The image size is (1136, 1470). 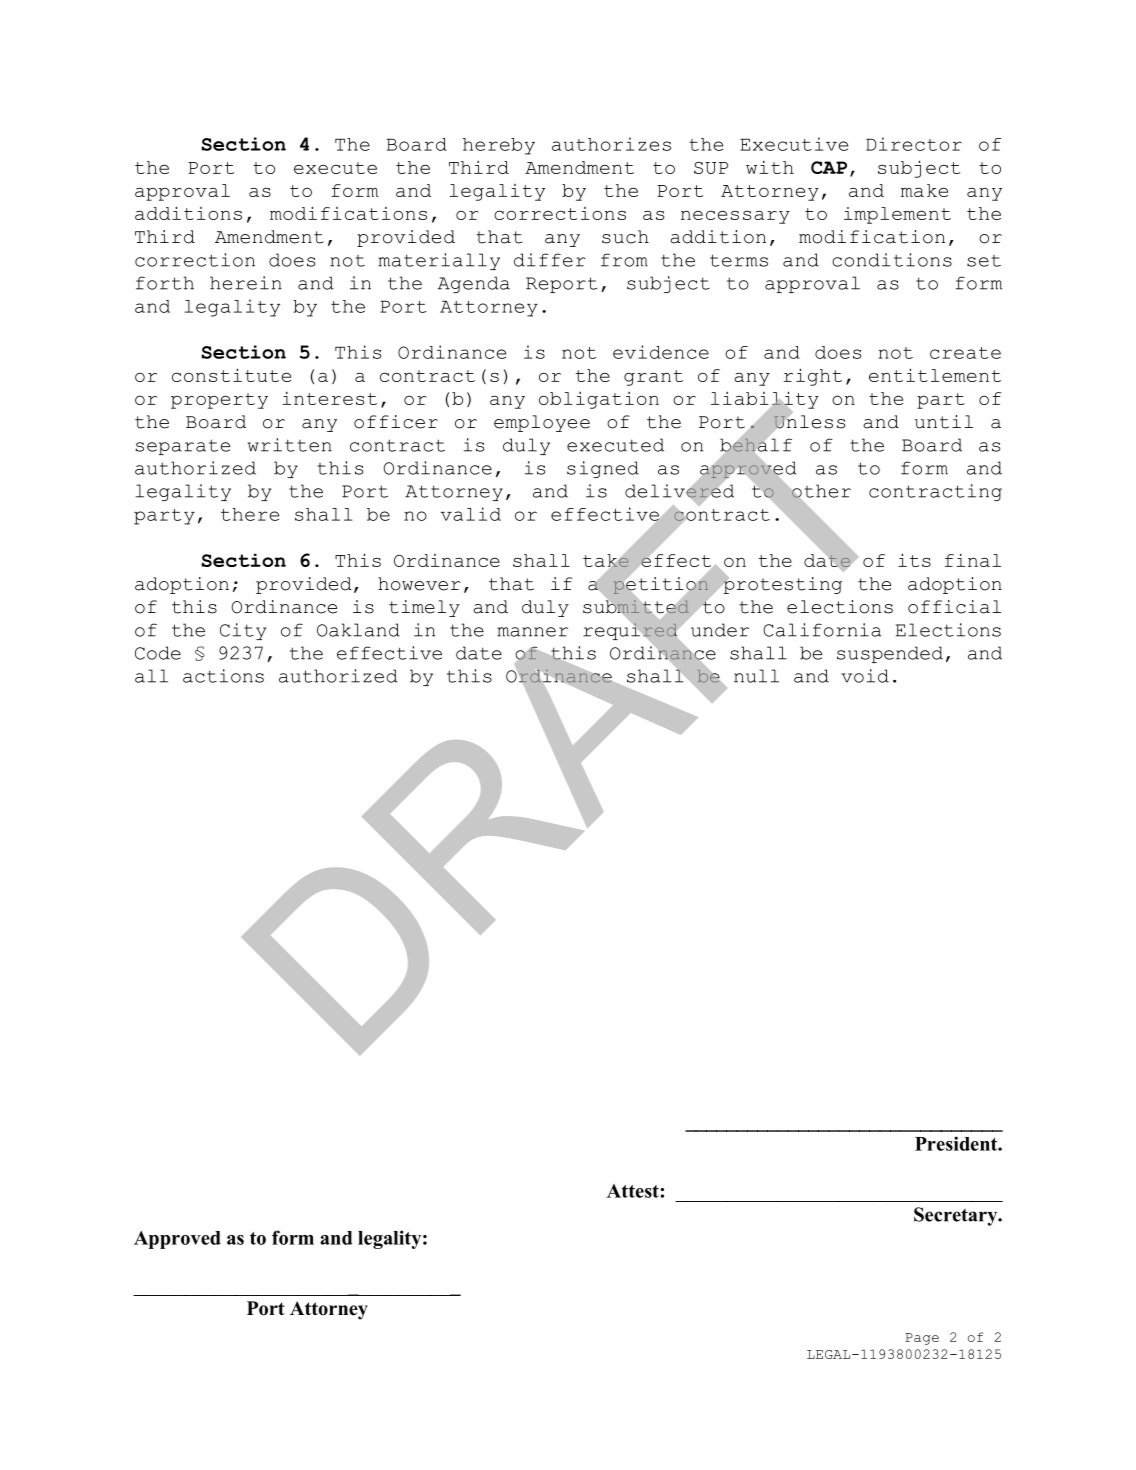 I want to click on City, so click(x=243, y=631).
